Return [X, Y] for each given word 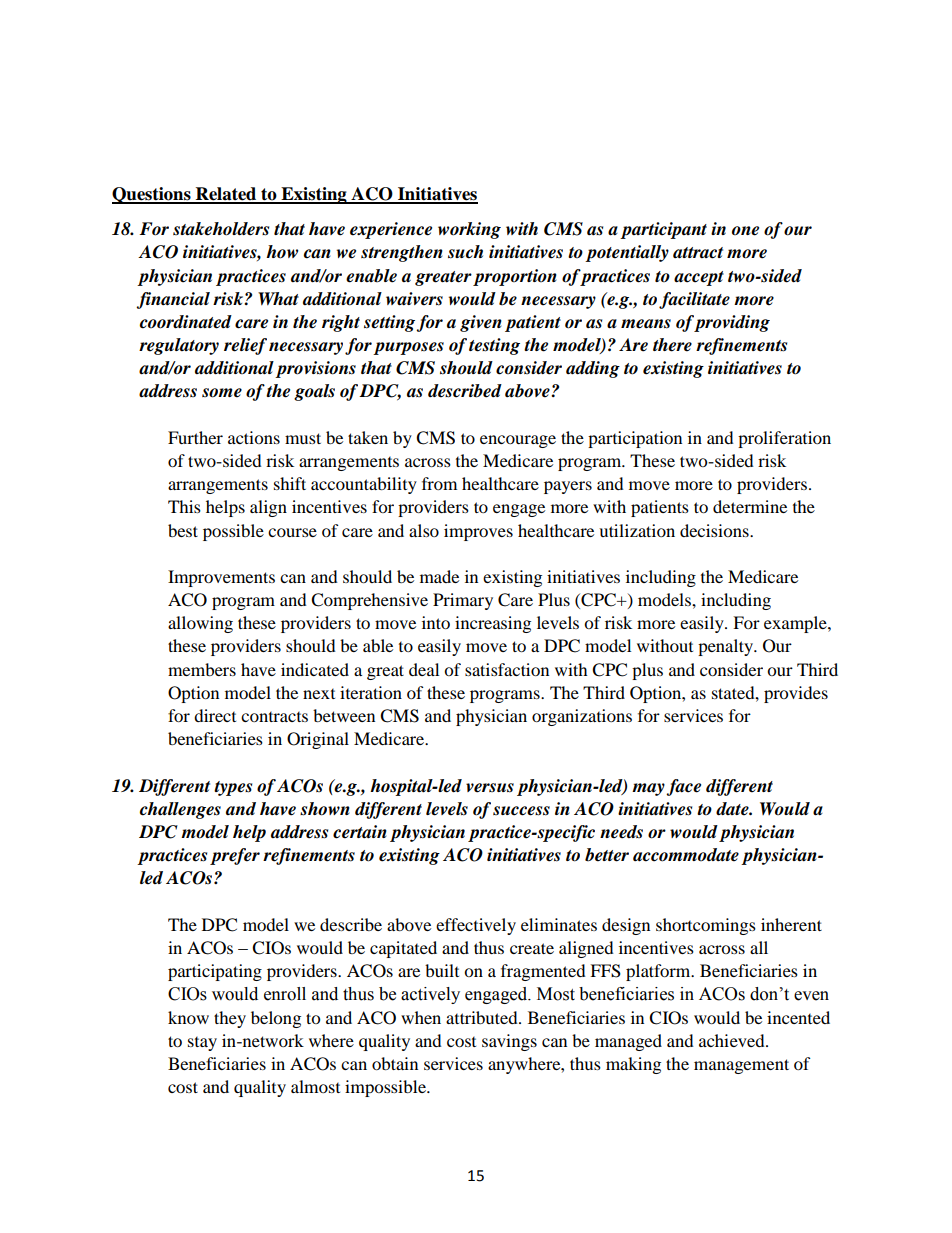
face [683, 787]
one [745, 231]
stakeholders [221, 229]
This [184, 506]
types [233, 788]
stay [202, 1044]
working [469, 230]
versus [490, 788]
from [439, 483]
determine [750, 506]
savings [509, 1042]
